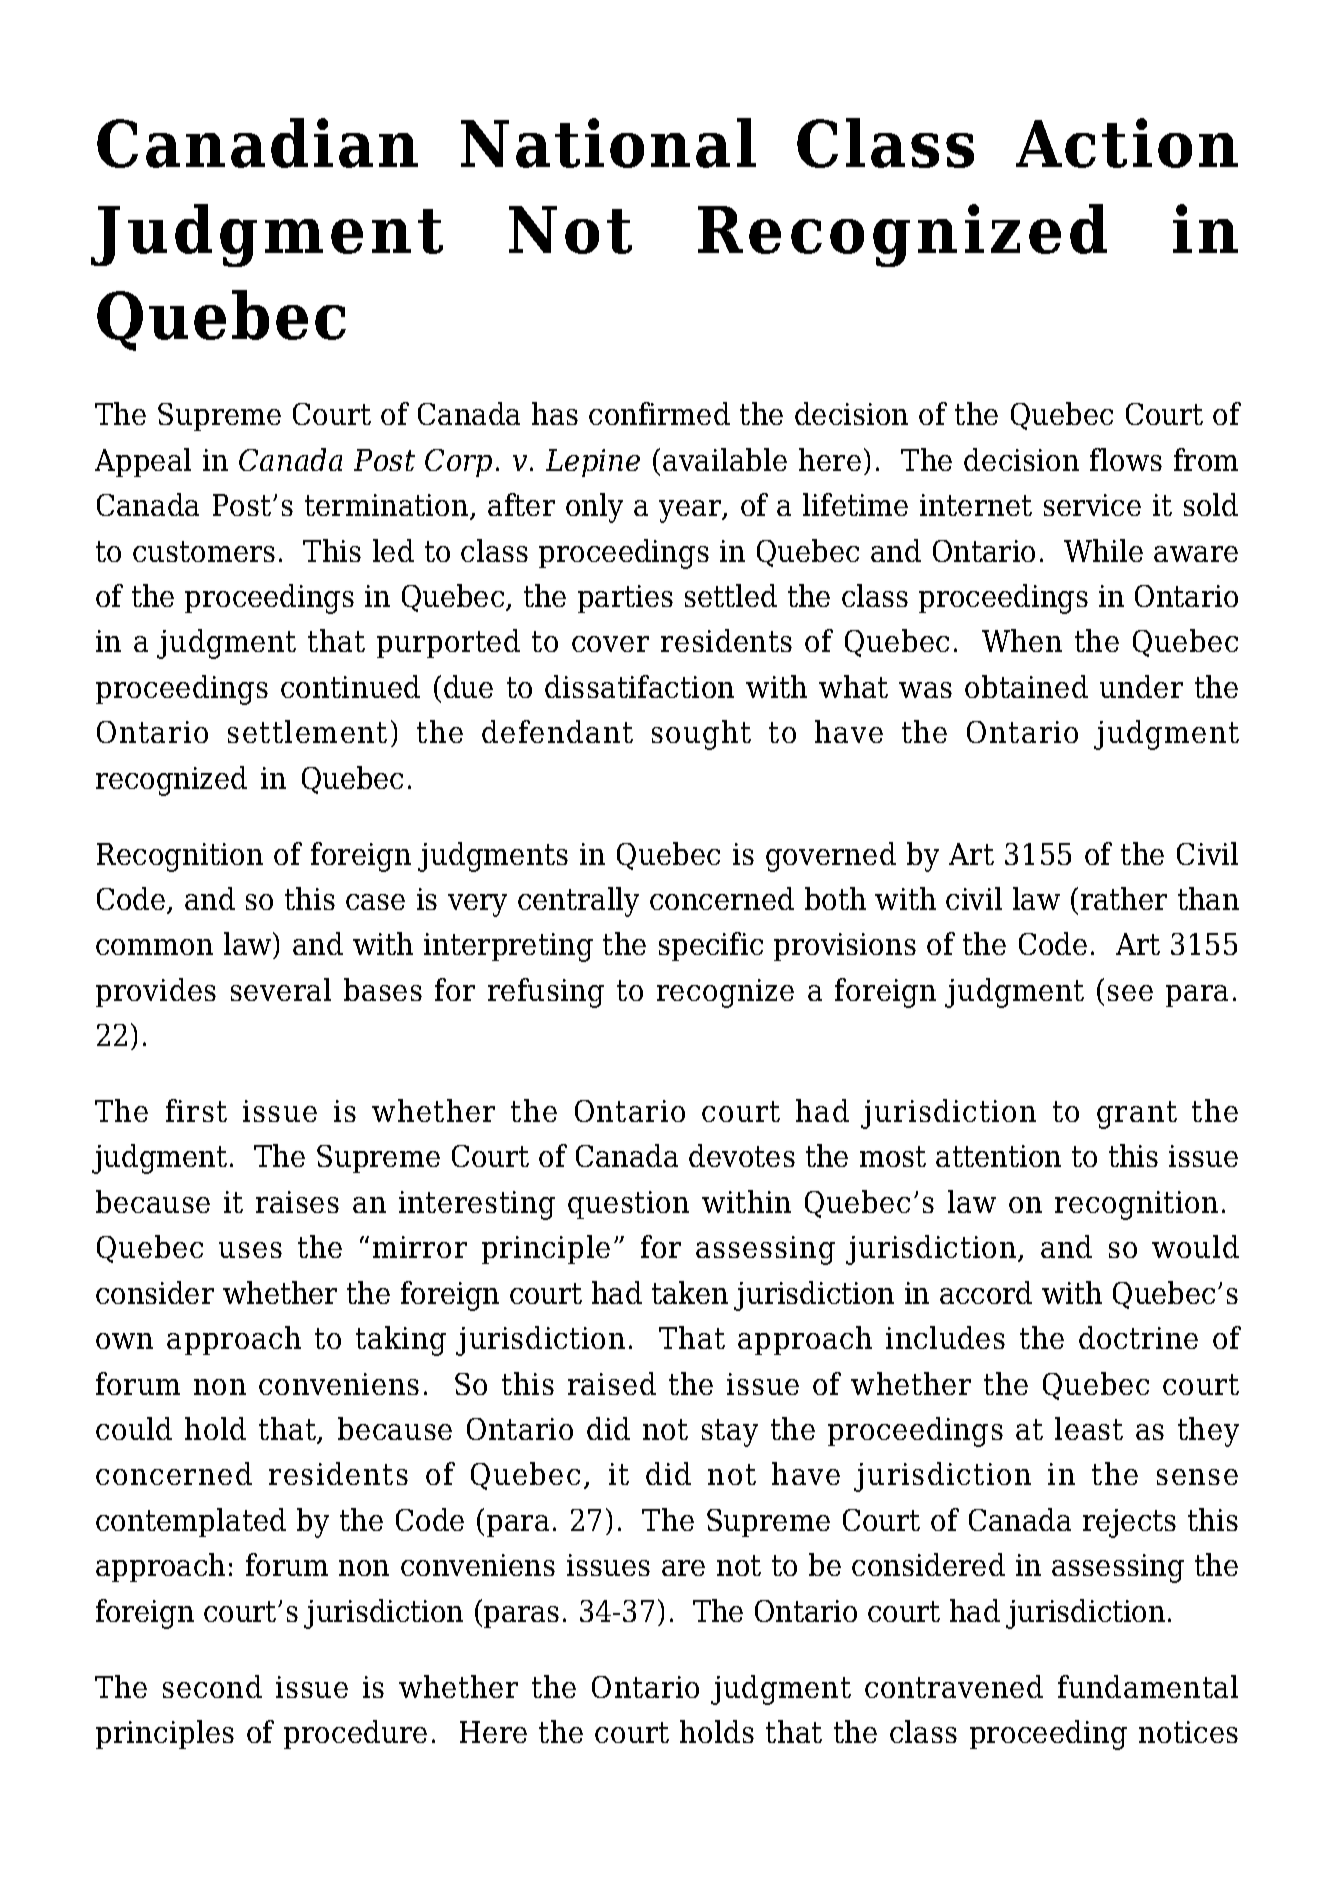 The image size is (1335, 1889). What do you see at coordinates (1137, 1115) in the screenshot?
I see `grant` at bounding box center [1137, 1115].
